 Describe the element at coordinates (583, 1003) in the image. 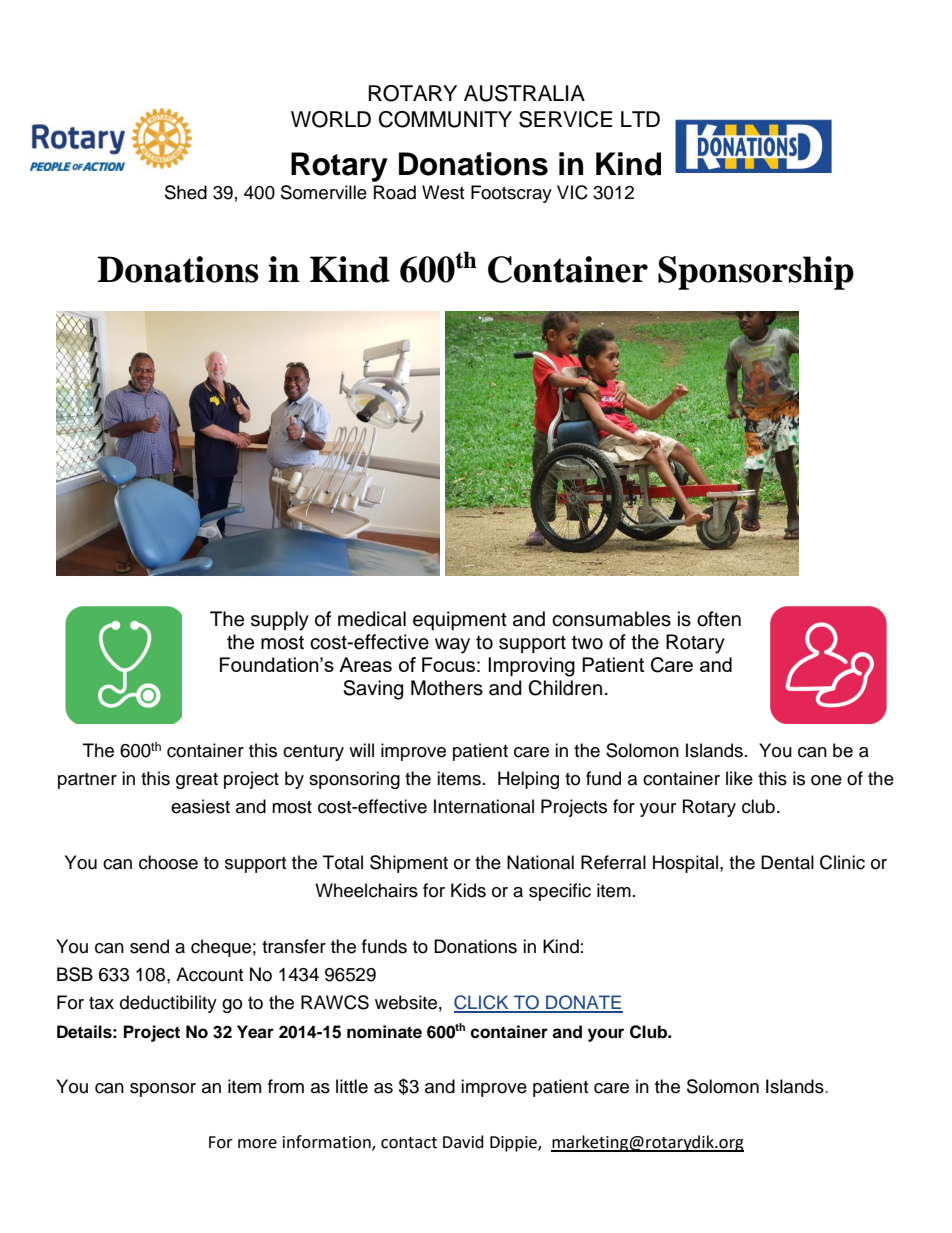

I see `DONATE` at that location.
